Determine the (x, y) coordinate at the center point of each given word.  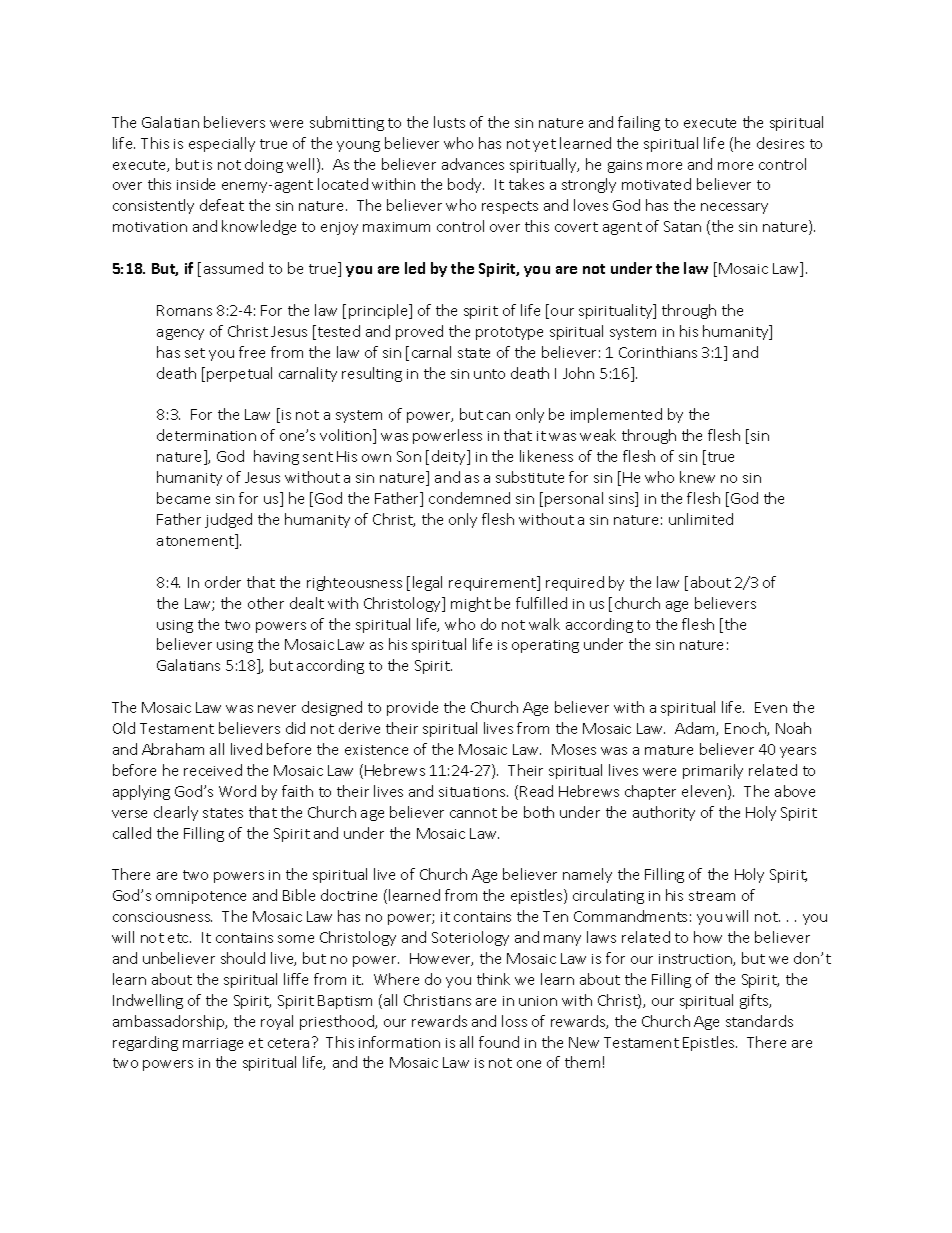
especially (222, 144)
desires (780, 143)
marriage (213, 1044)
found (499, 1042)
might (471, 604)
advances (473, 164)
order (223, 582)
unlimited (701, 519)
